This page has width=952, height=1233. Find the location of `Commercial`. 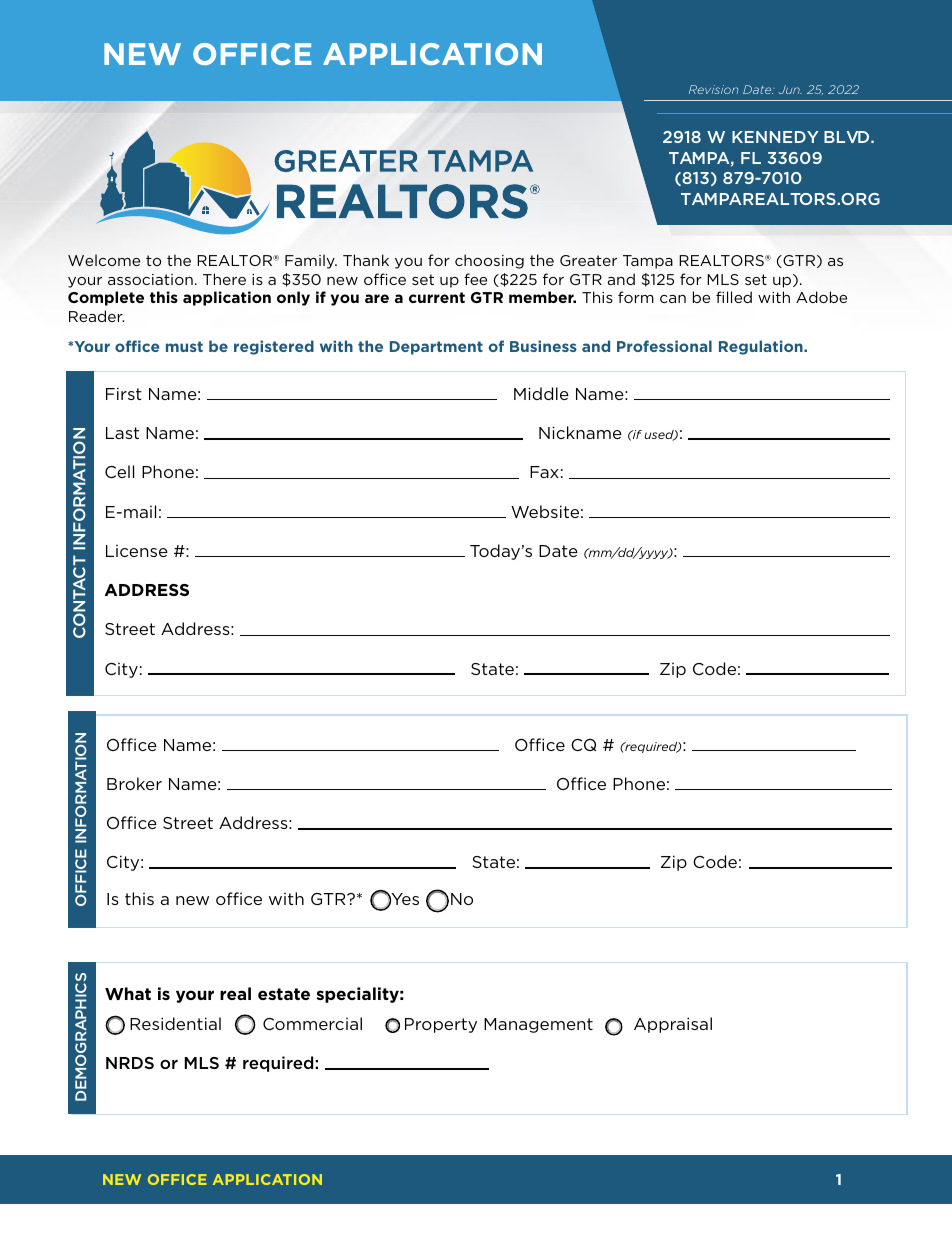

Commercial is located at coordinates (312, 1023).
